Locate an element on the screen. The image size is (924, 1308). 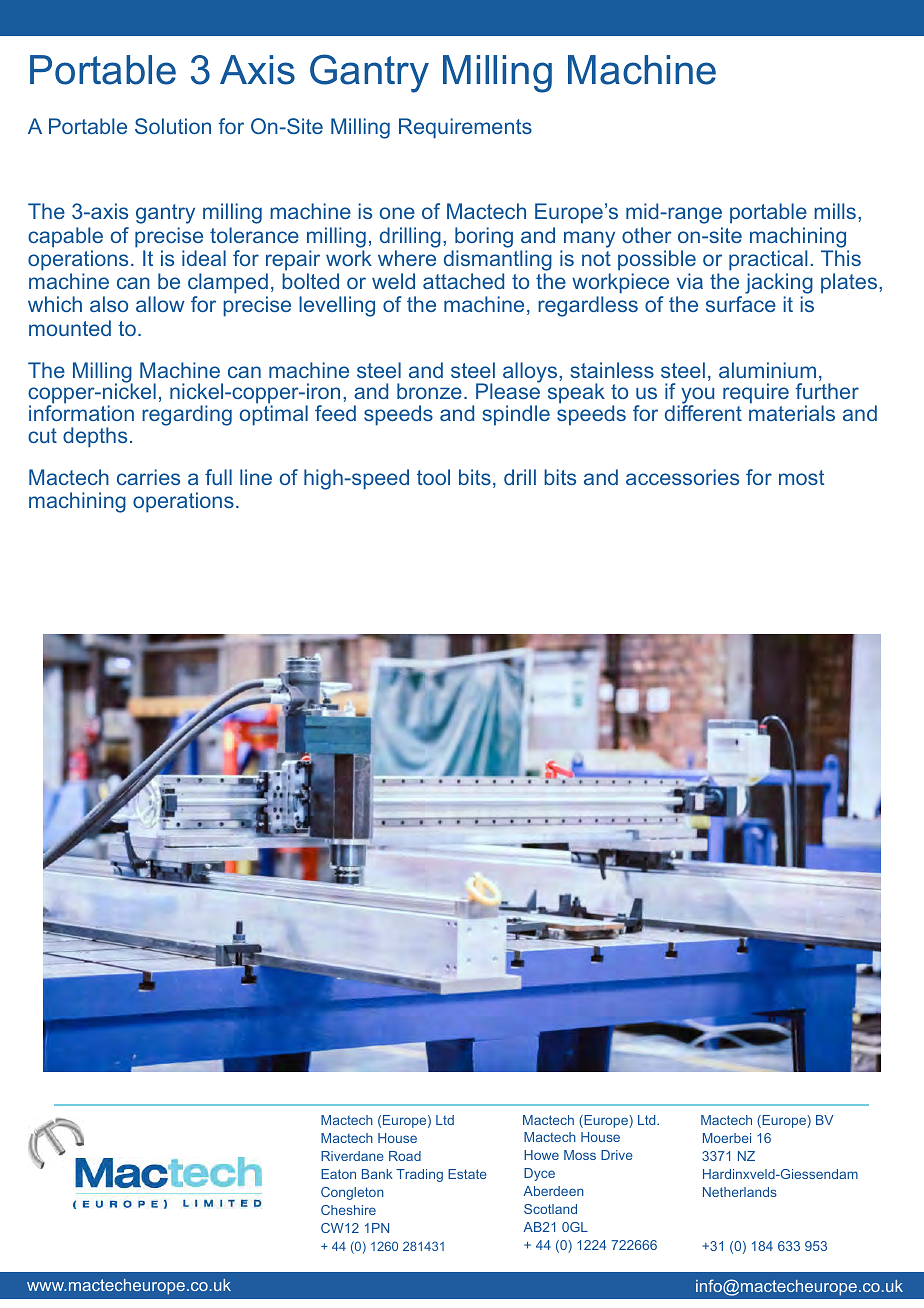
tool is located at coordinates (433, 477).
